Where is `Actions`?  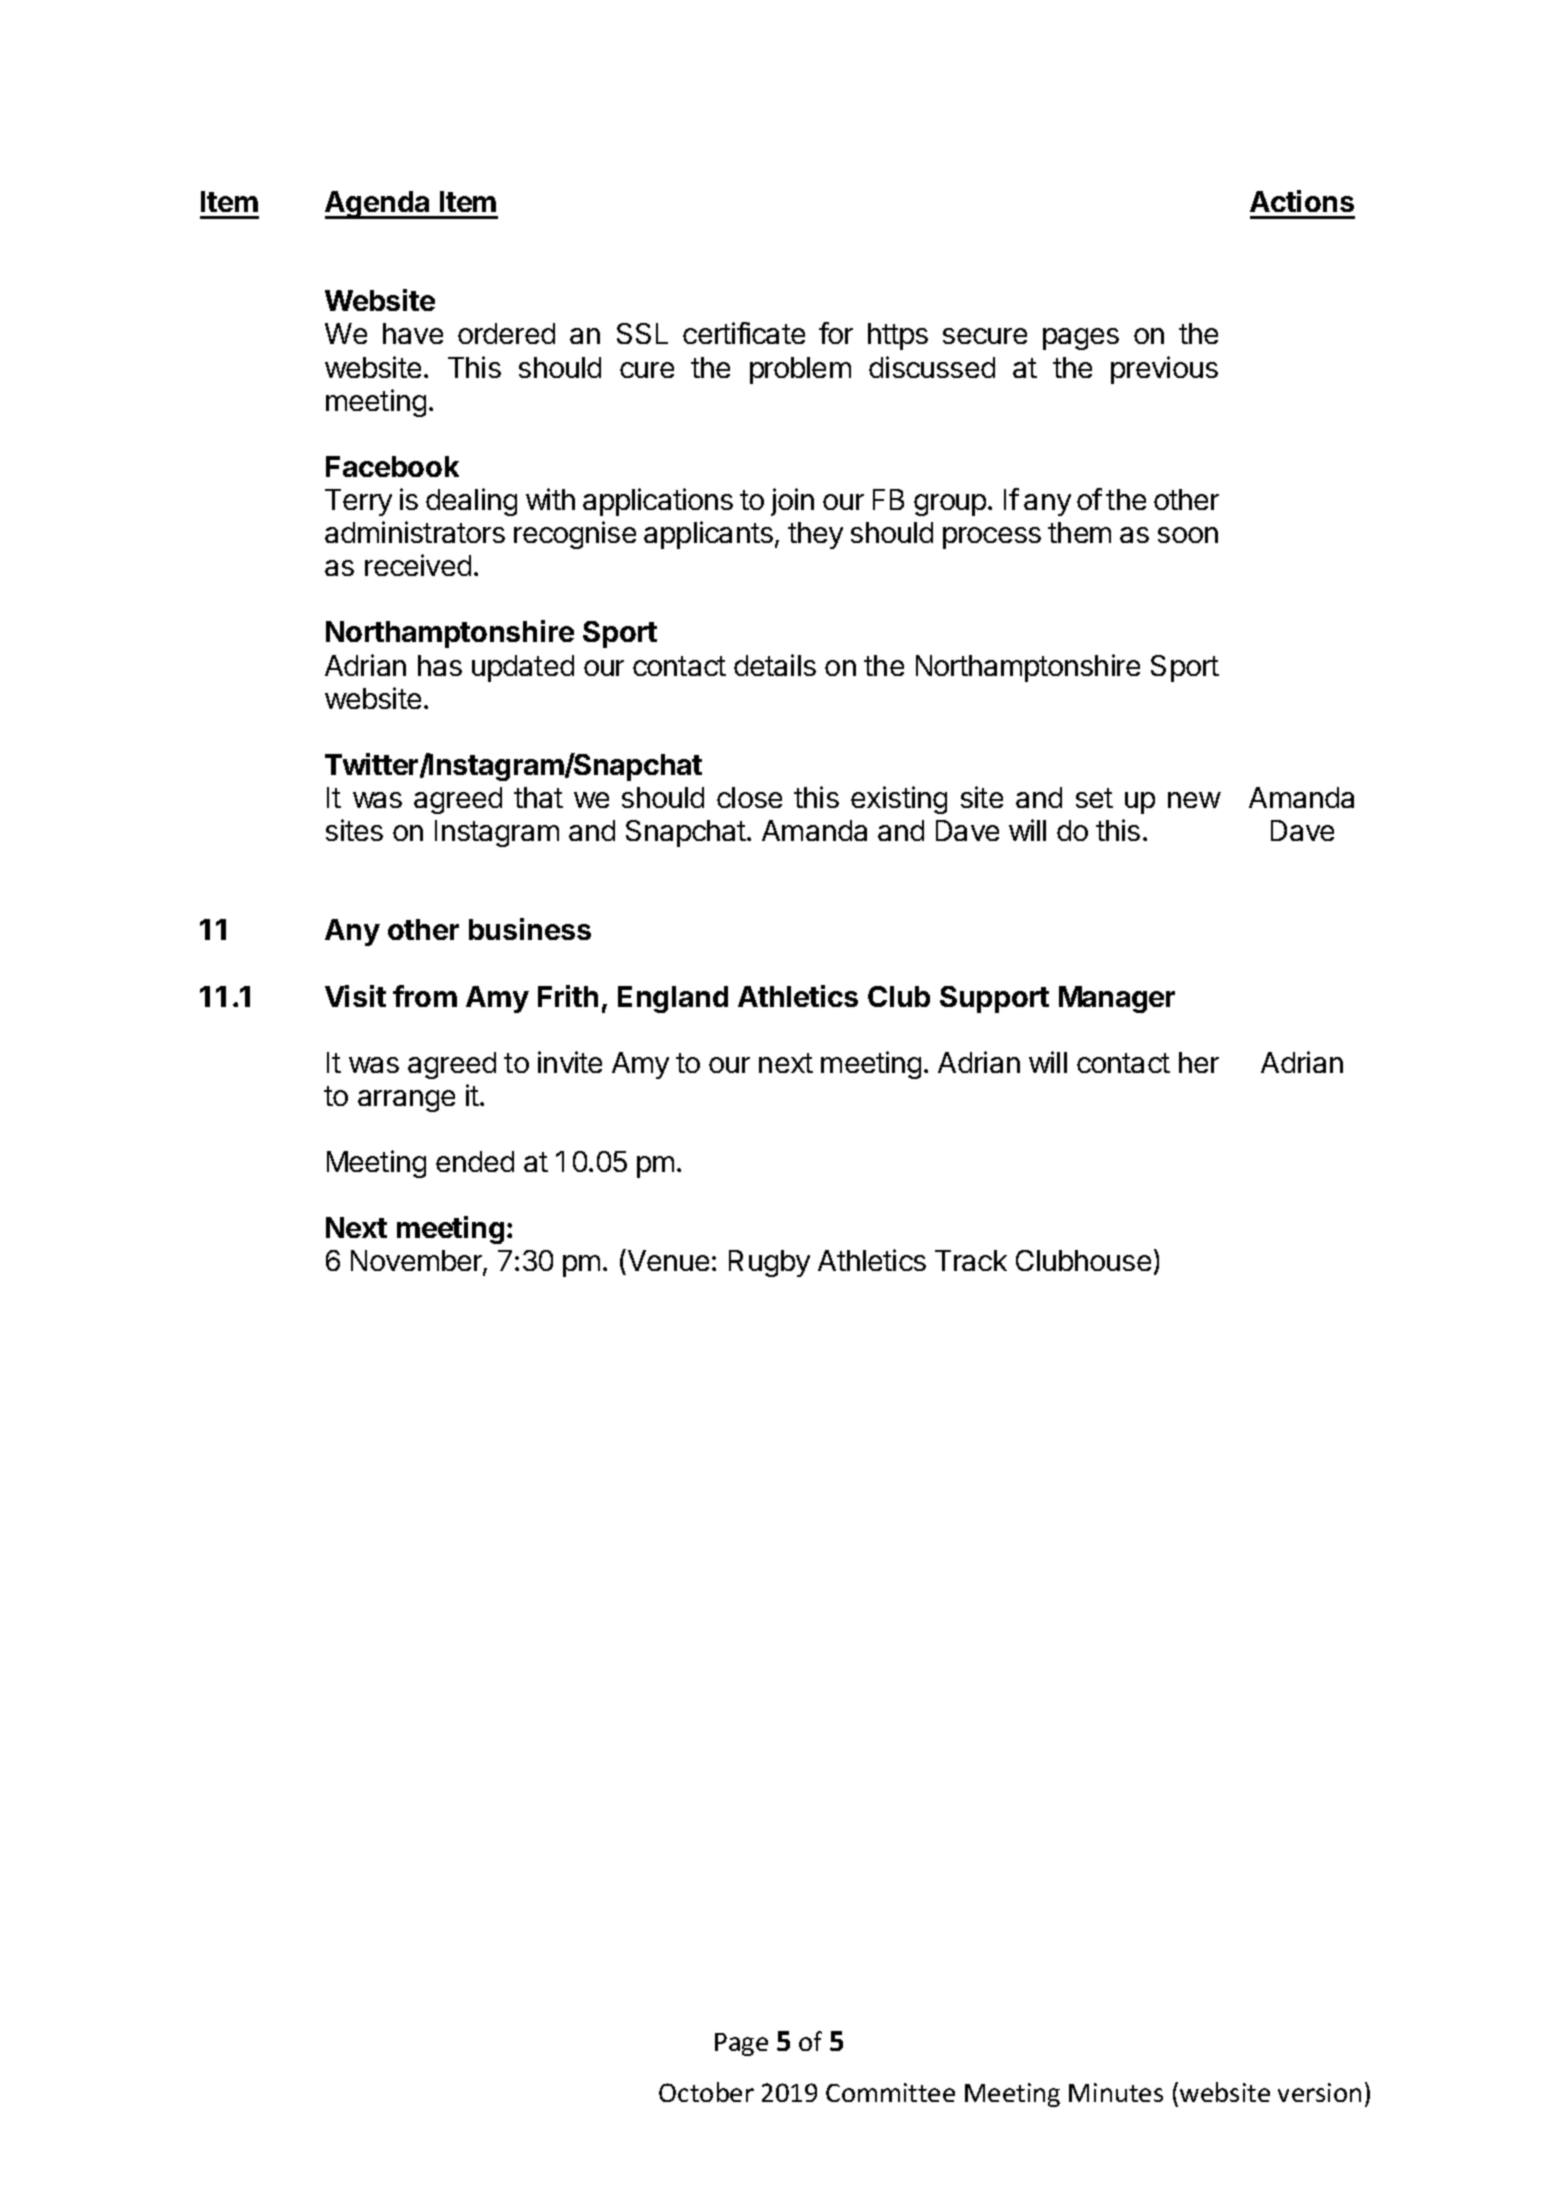 Actions is located at coordinates (1302, 201).
